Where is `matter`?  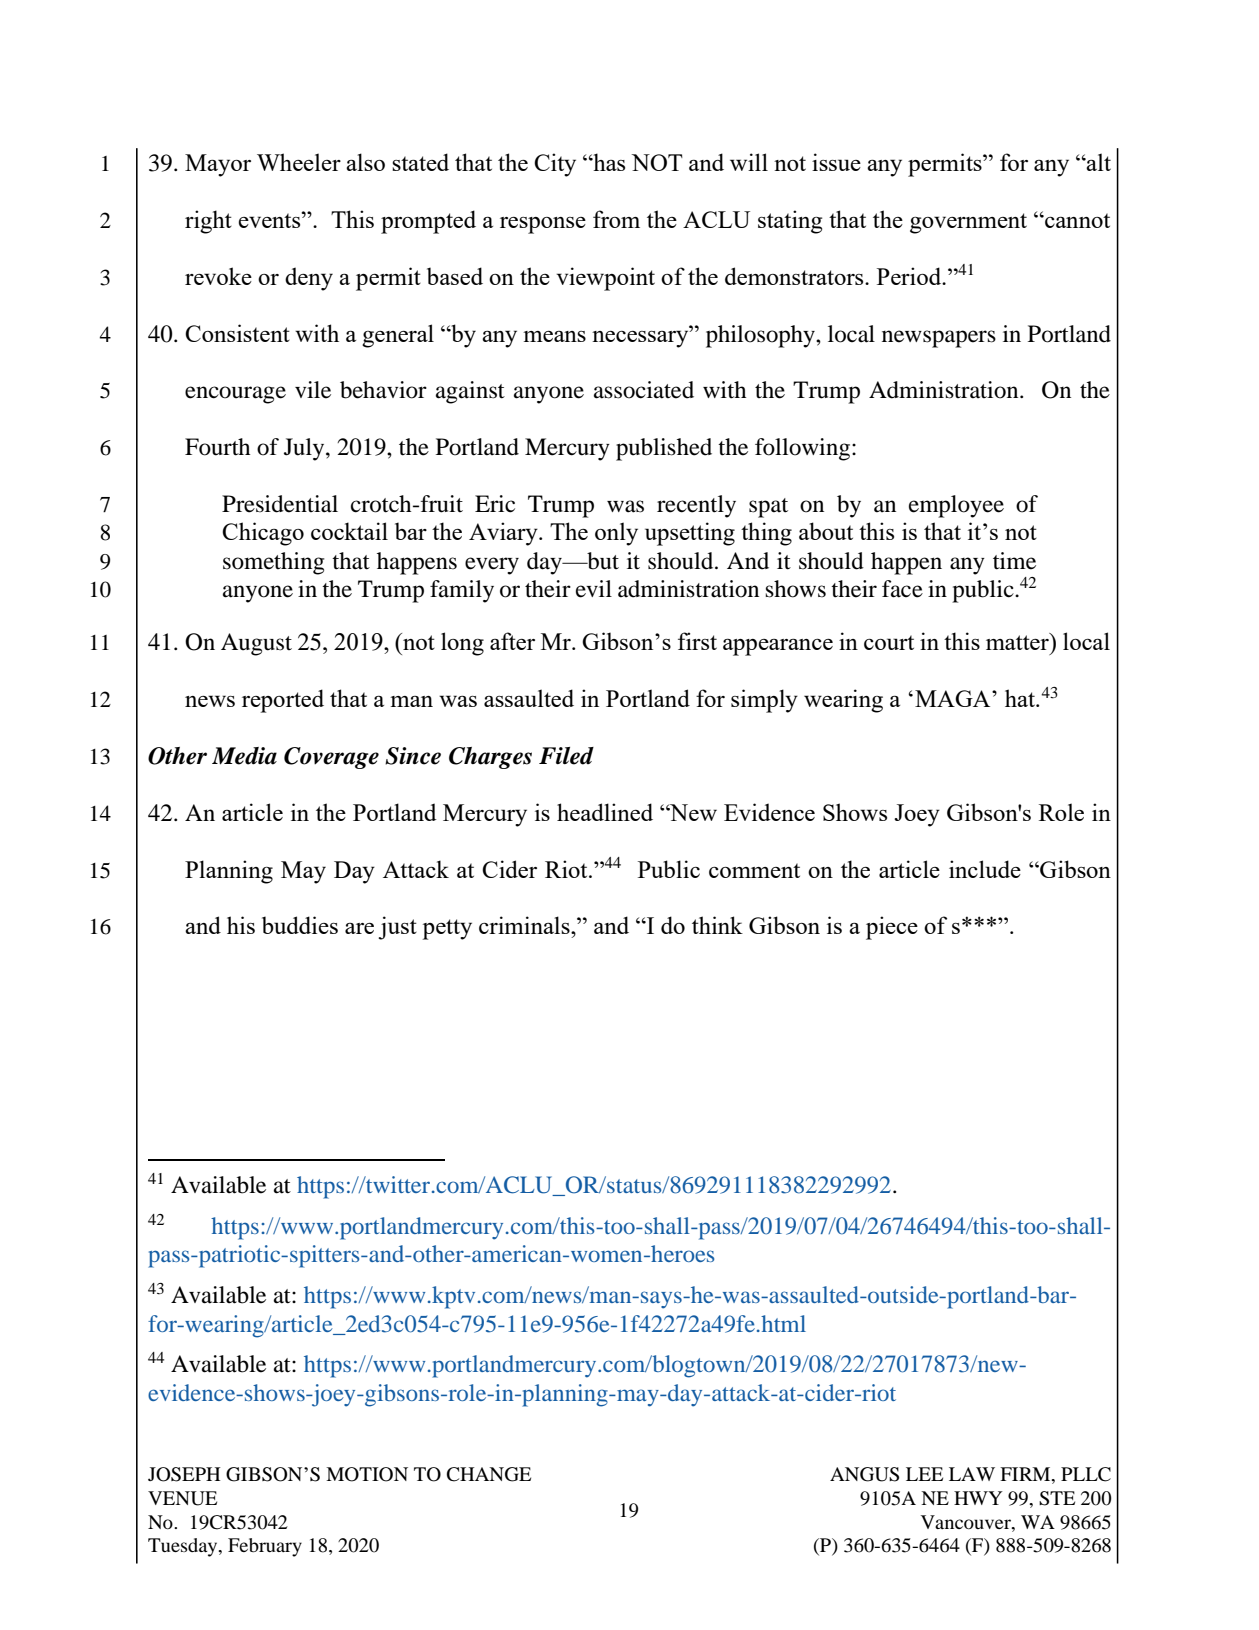
matter is located at coordinates (1018, 641).
